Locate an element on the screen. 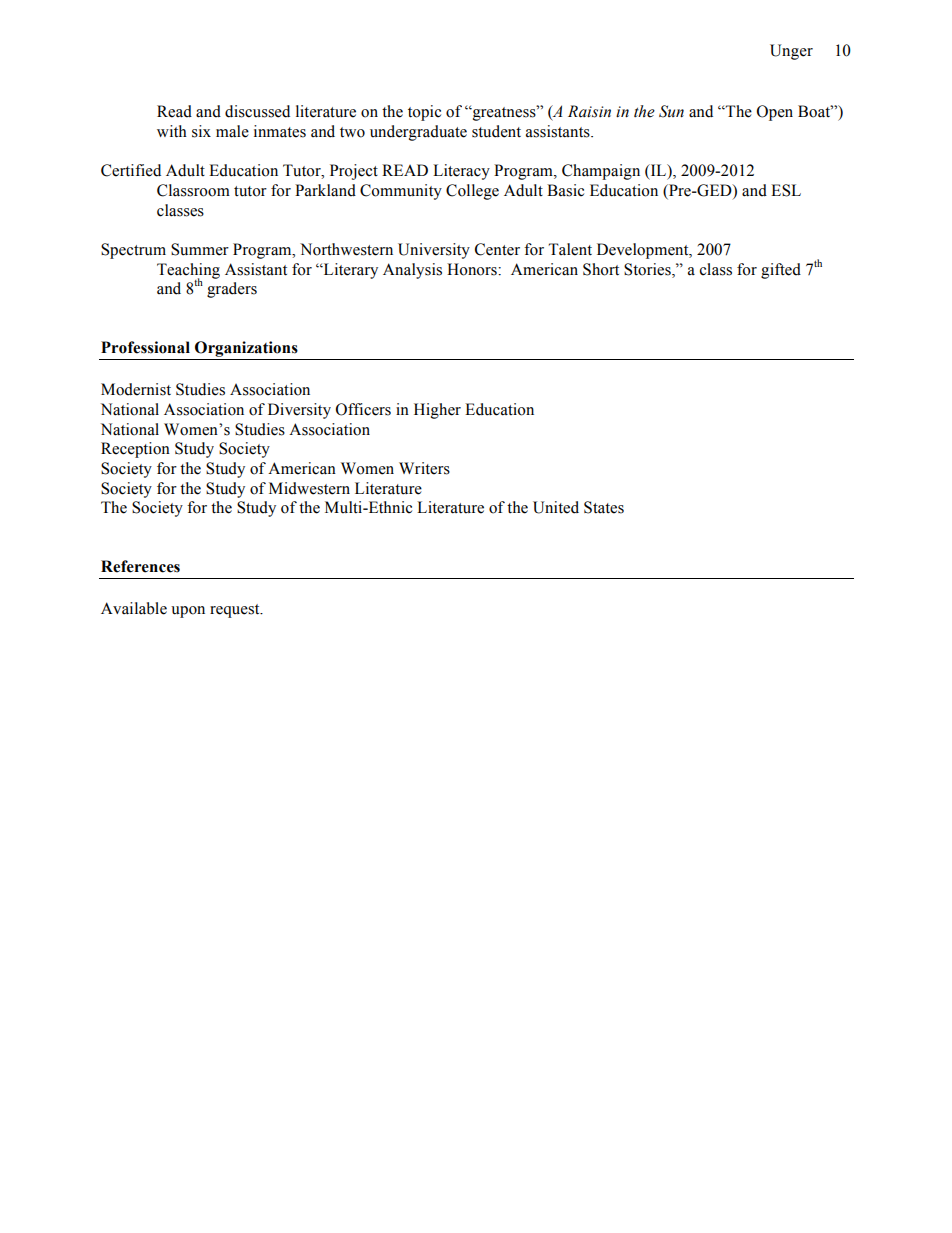 The width and height of the screenshot is (952, 1233). Unger is located at coordinates (791, 52).
